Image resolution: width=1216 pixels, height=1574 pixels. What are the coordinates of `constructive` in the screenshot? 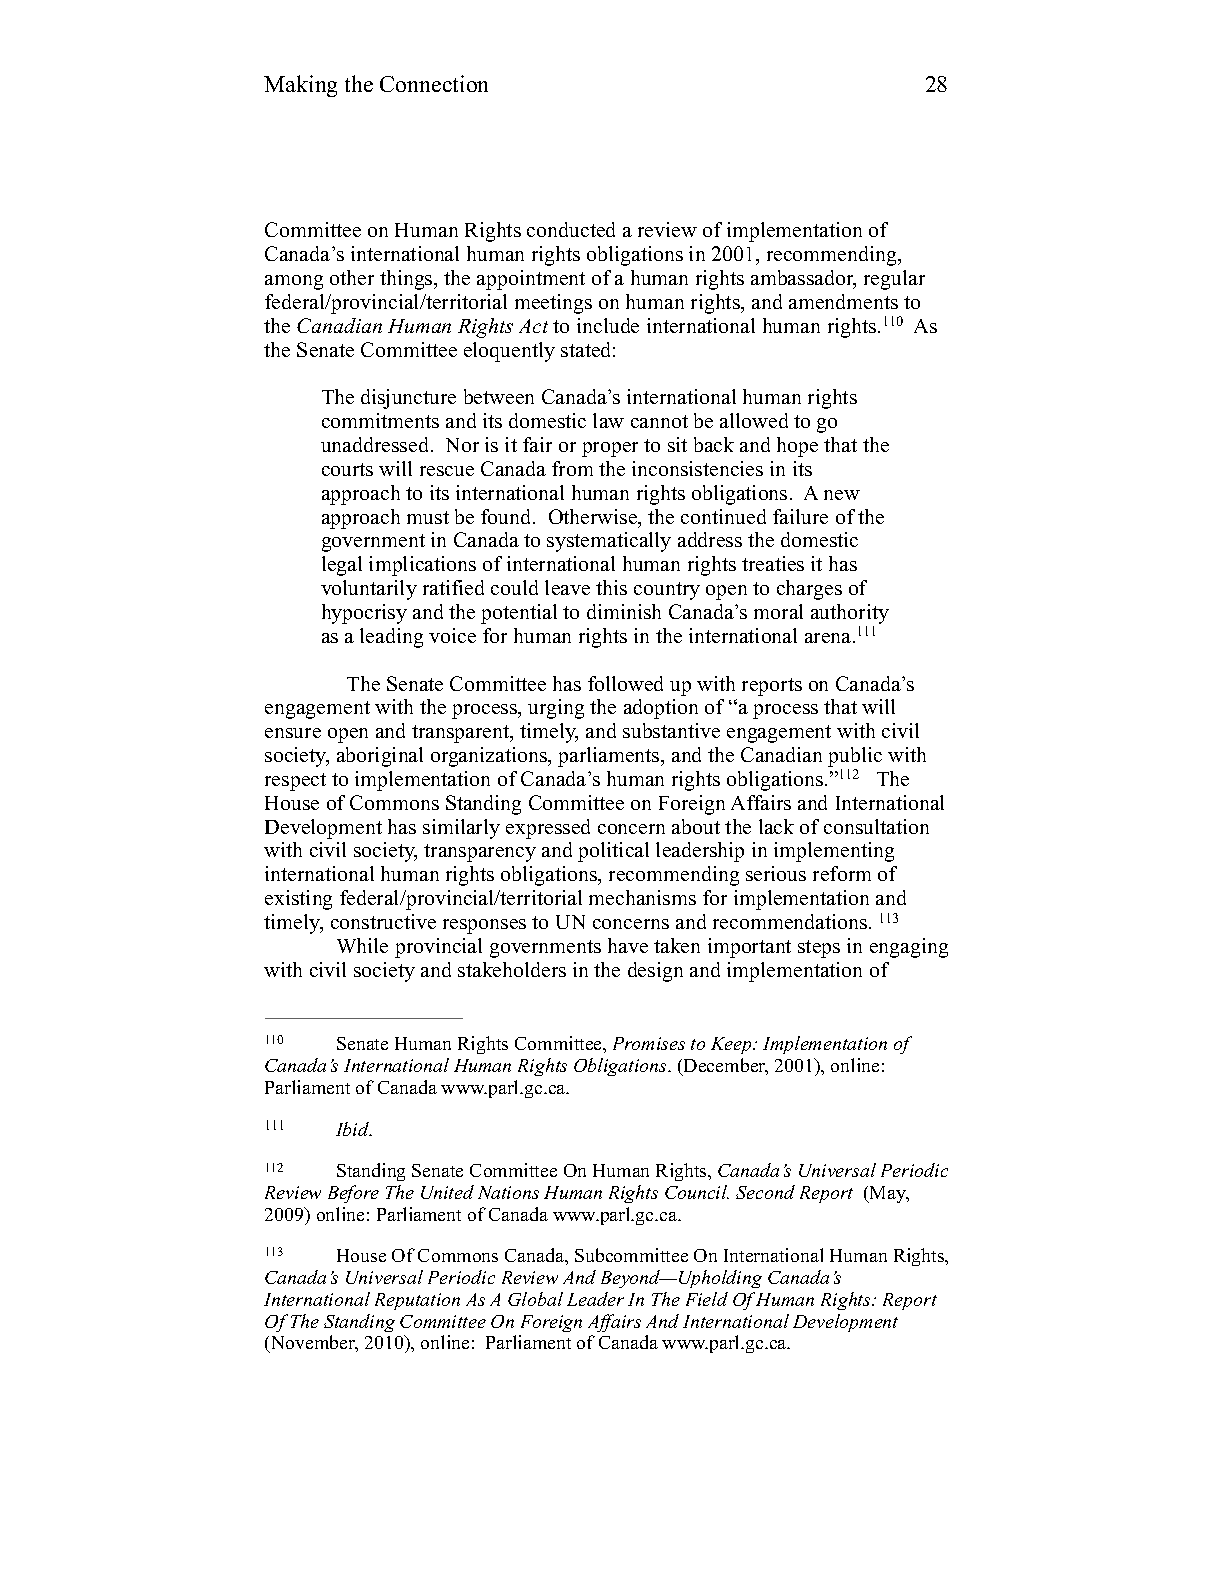 It's located at (383, 921).
